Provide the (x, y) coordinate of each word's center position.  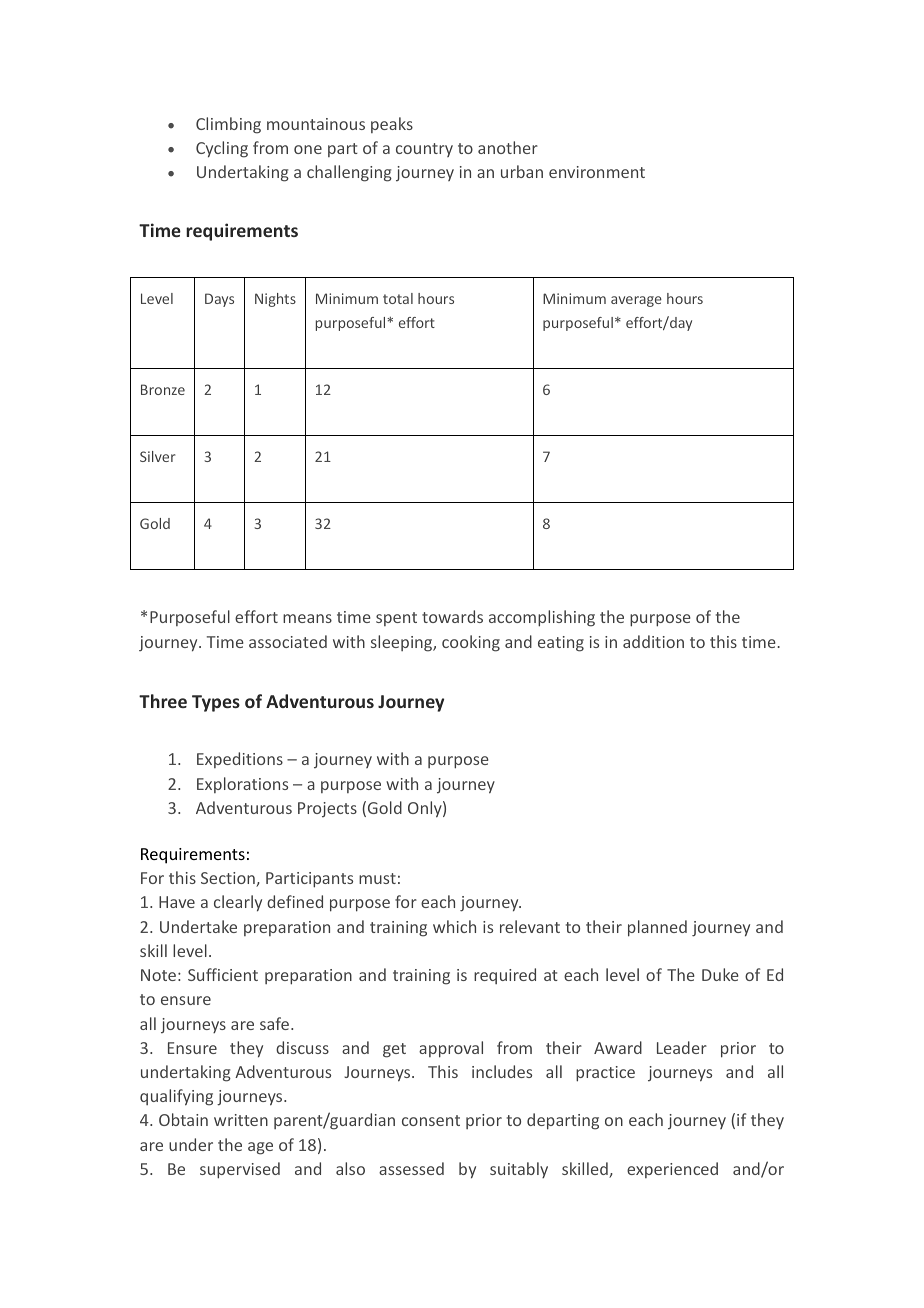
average (636, 301)
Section (229, 879)
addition (653, 641)
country (424, 150)
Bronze (163, 389)
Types (216, 703)
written (241, 1120)
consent (431, 1120)
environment (597, 172)
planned (657, 928)
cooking (471, 643)
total (398, 298)
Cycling (222, 149)
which (454, 926)
